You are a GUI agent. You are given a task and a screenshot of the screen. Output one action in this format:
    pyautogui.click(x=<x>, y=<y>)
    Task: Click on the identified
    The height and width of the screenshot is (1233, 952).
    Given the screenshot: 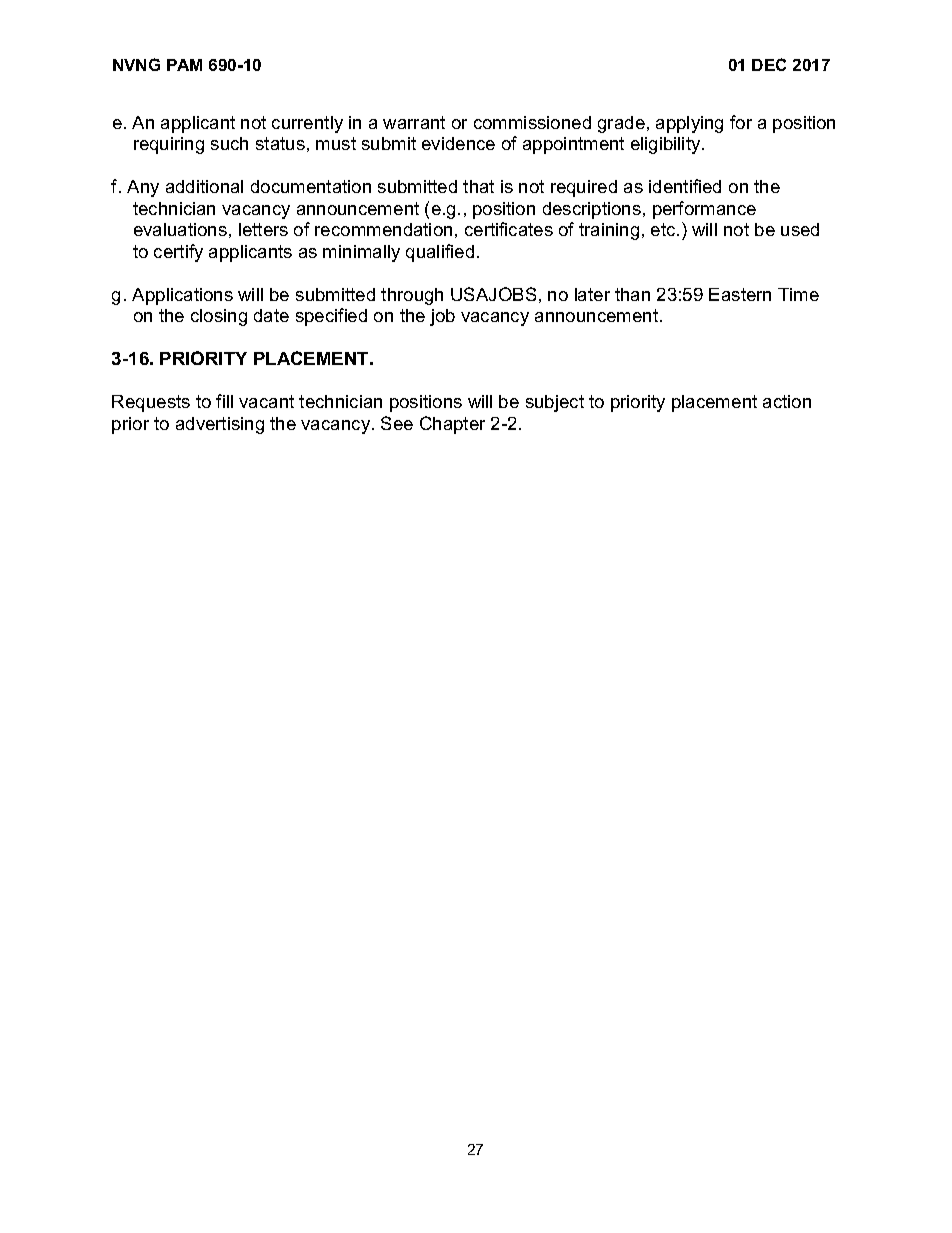 What is the action you would take?
    pyautogui.click(x=685, y=186)
